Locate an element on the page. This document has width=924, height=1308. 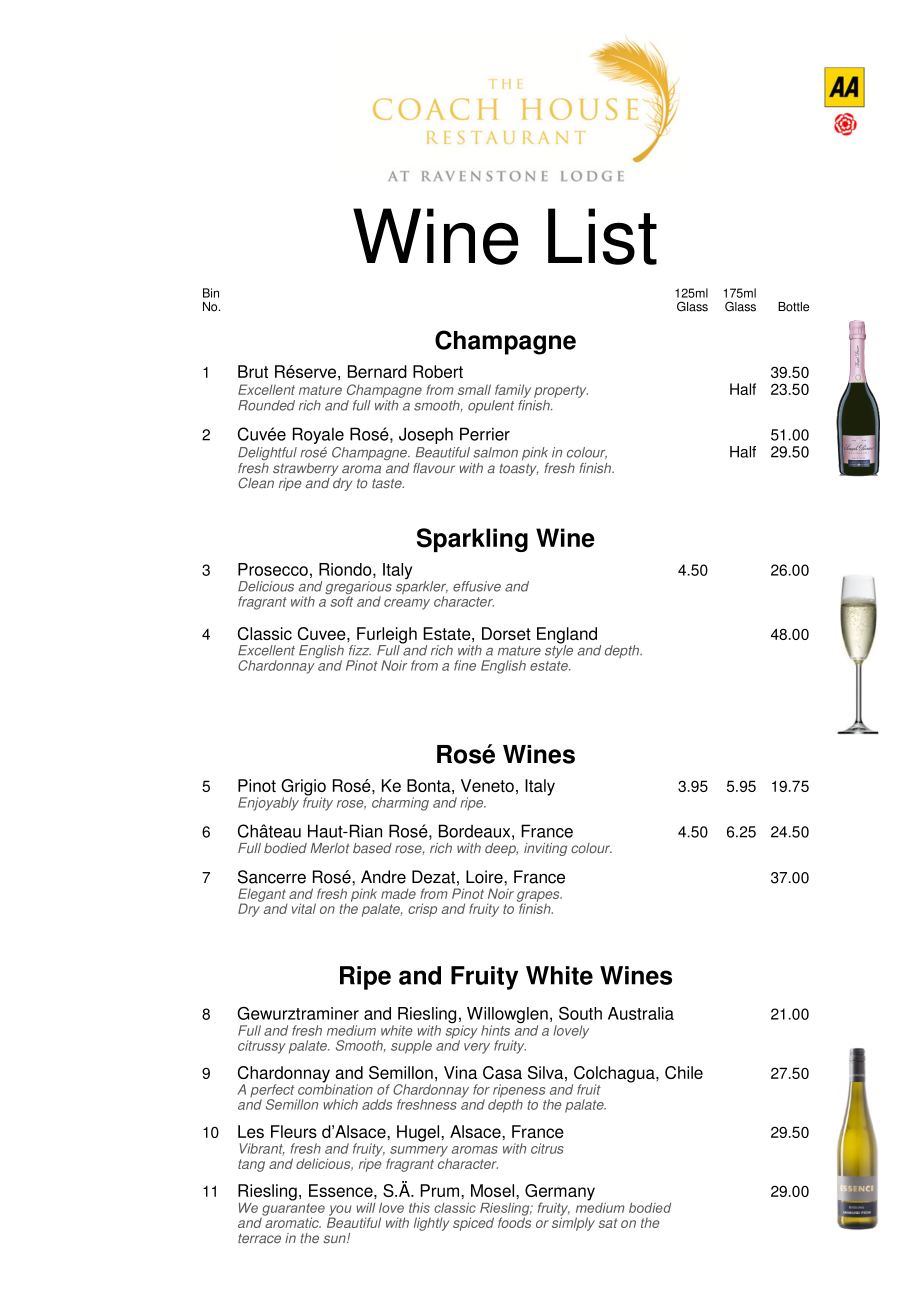
foods is located at coordinates (514, 1221).
